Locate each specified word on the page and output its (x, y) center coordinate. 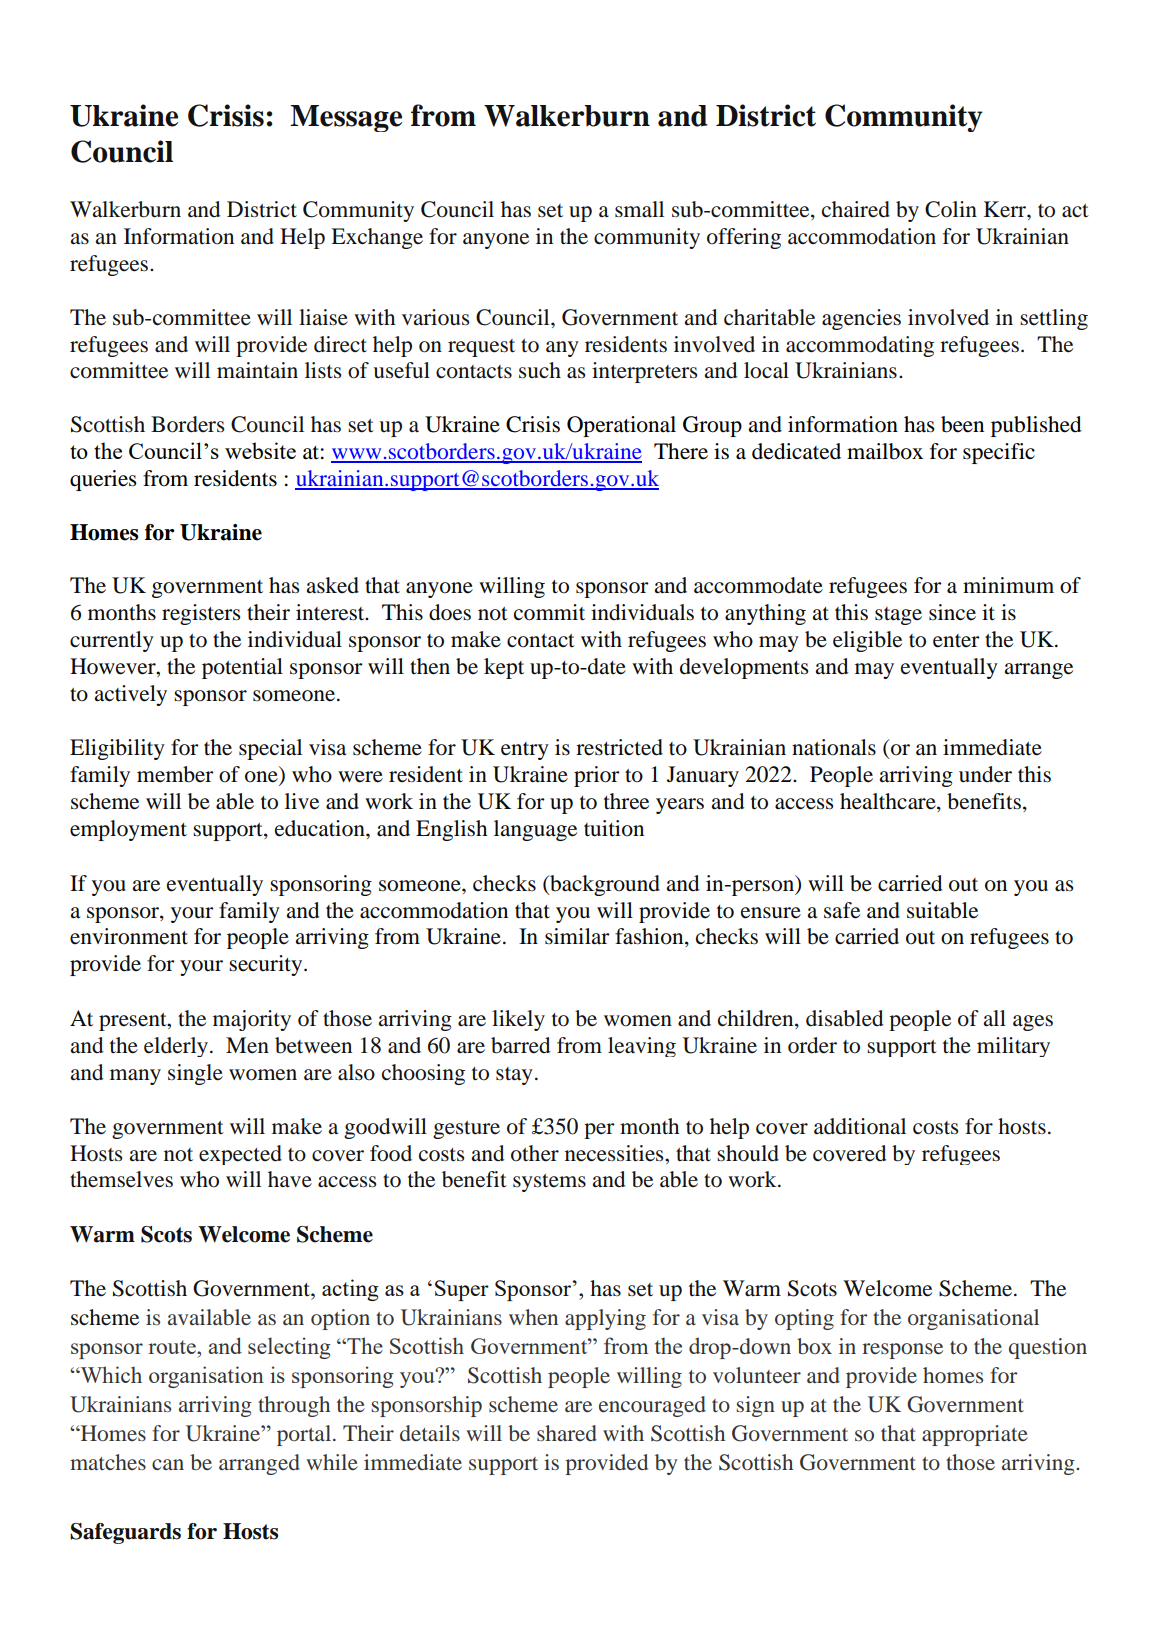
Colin (951, 209)
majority (252, 1020)
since (952, 612)
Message (346, 118)
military (1013, 1047)
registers (201, 614)
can (168, 1464)
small (639, 209)
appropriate (975, 1435)
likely (518, 1020)
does (450, 612)
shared (567, 1433)
